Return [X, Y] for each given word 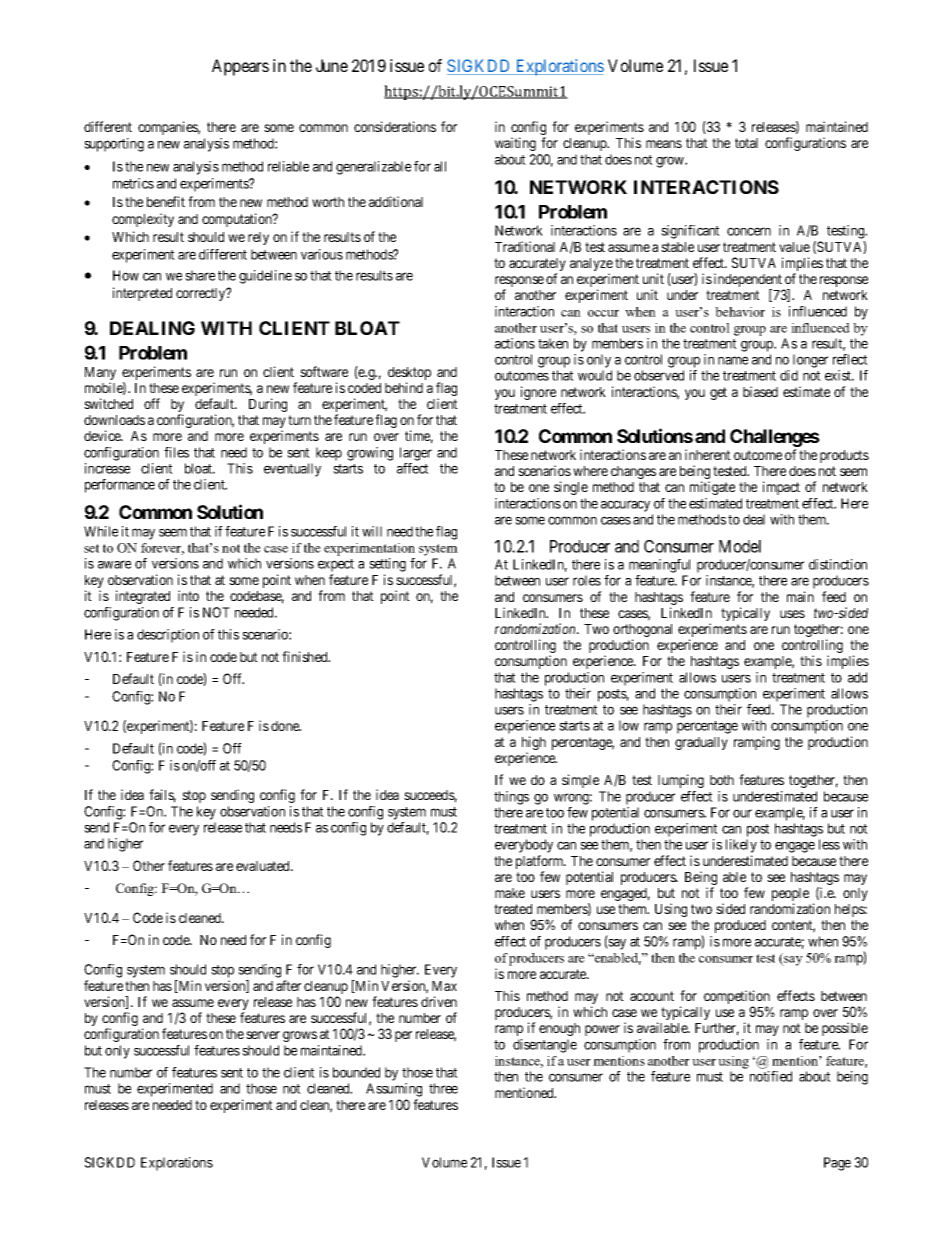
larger [416, 454]
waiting [515, 144]
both [722, 780]
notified [771, 1076]
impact [781, 488]
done [286, 726]
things [511, 798]
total [746, 143]
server [263, 1035]
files [176, 452]
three [443, 1088]
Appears [240, 67]
